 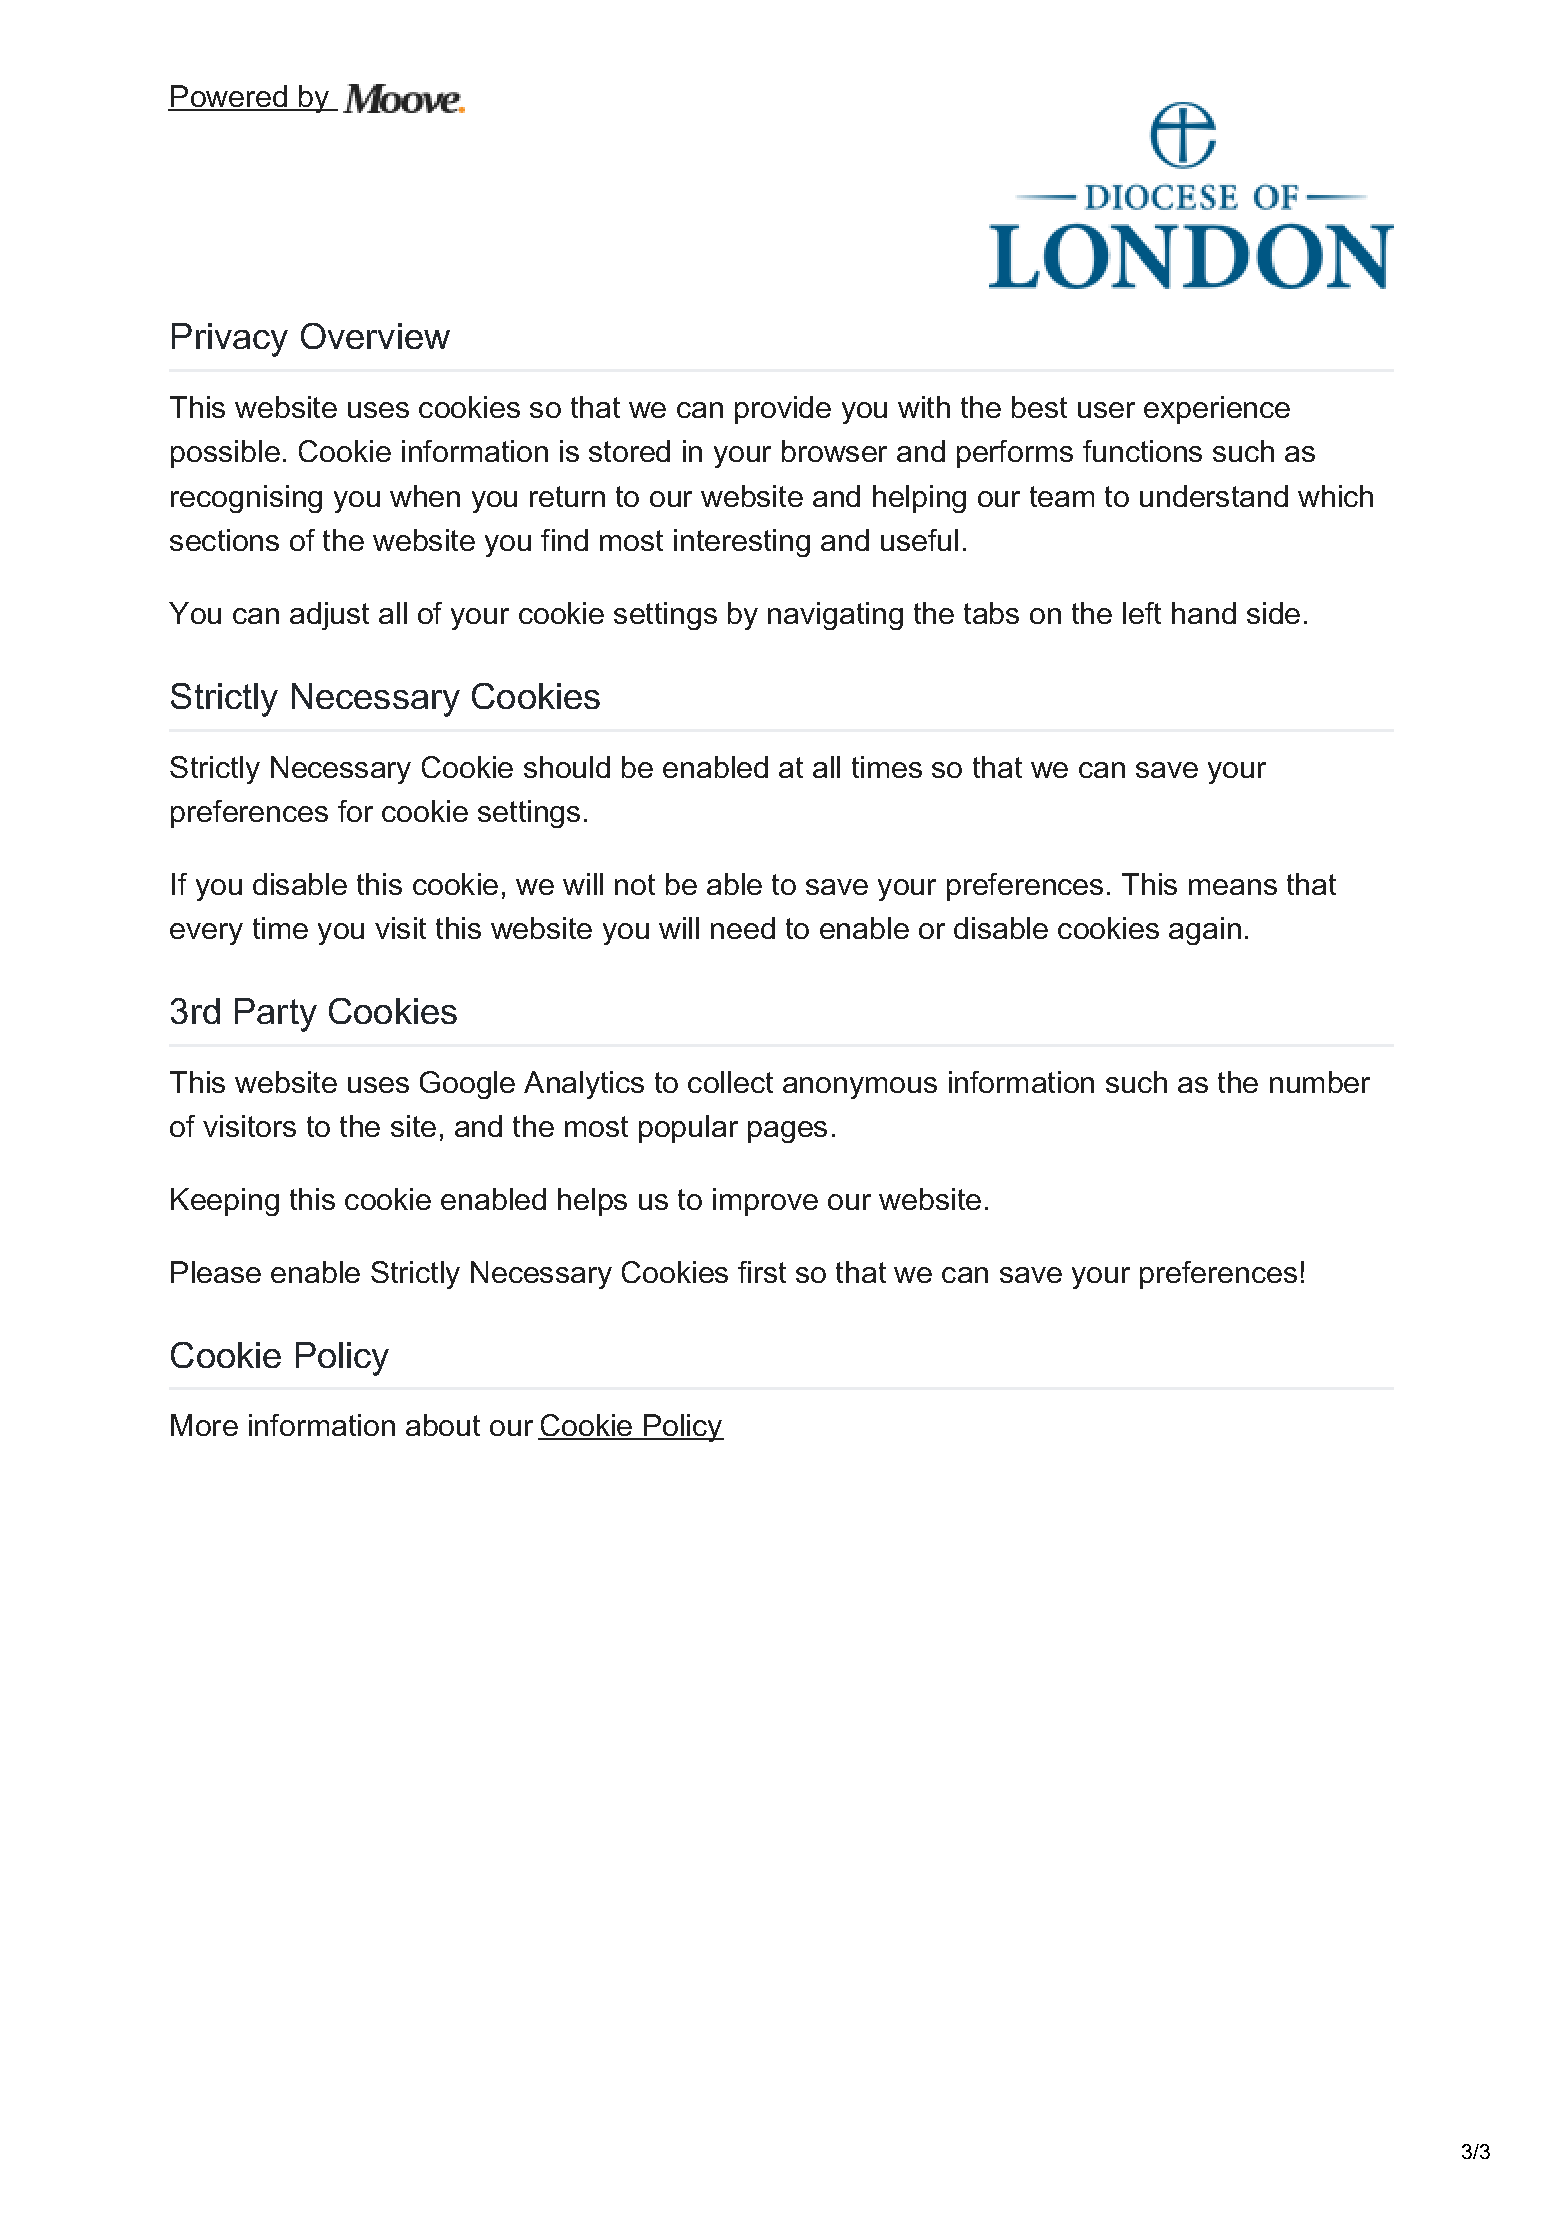 What do you see at coordinates (783, 410) in the image?
I see `provide` at bounding box center [783, 410].
